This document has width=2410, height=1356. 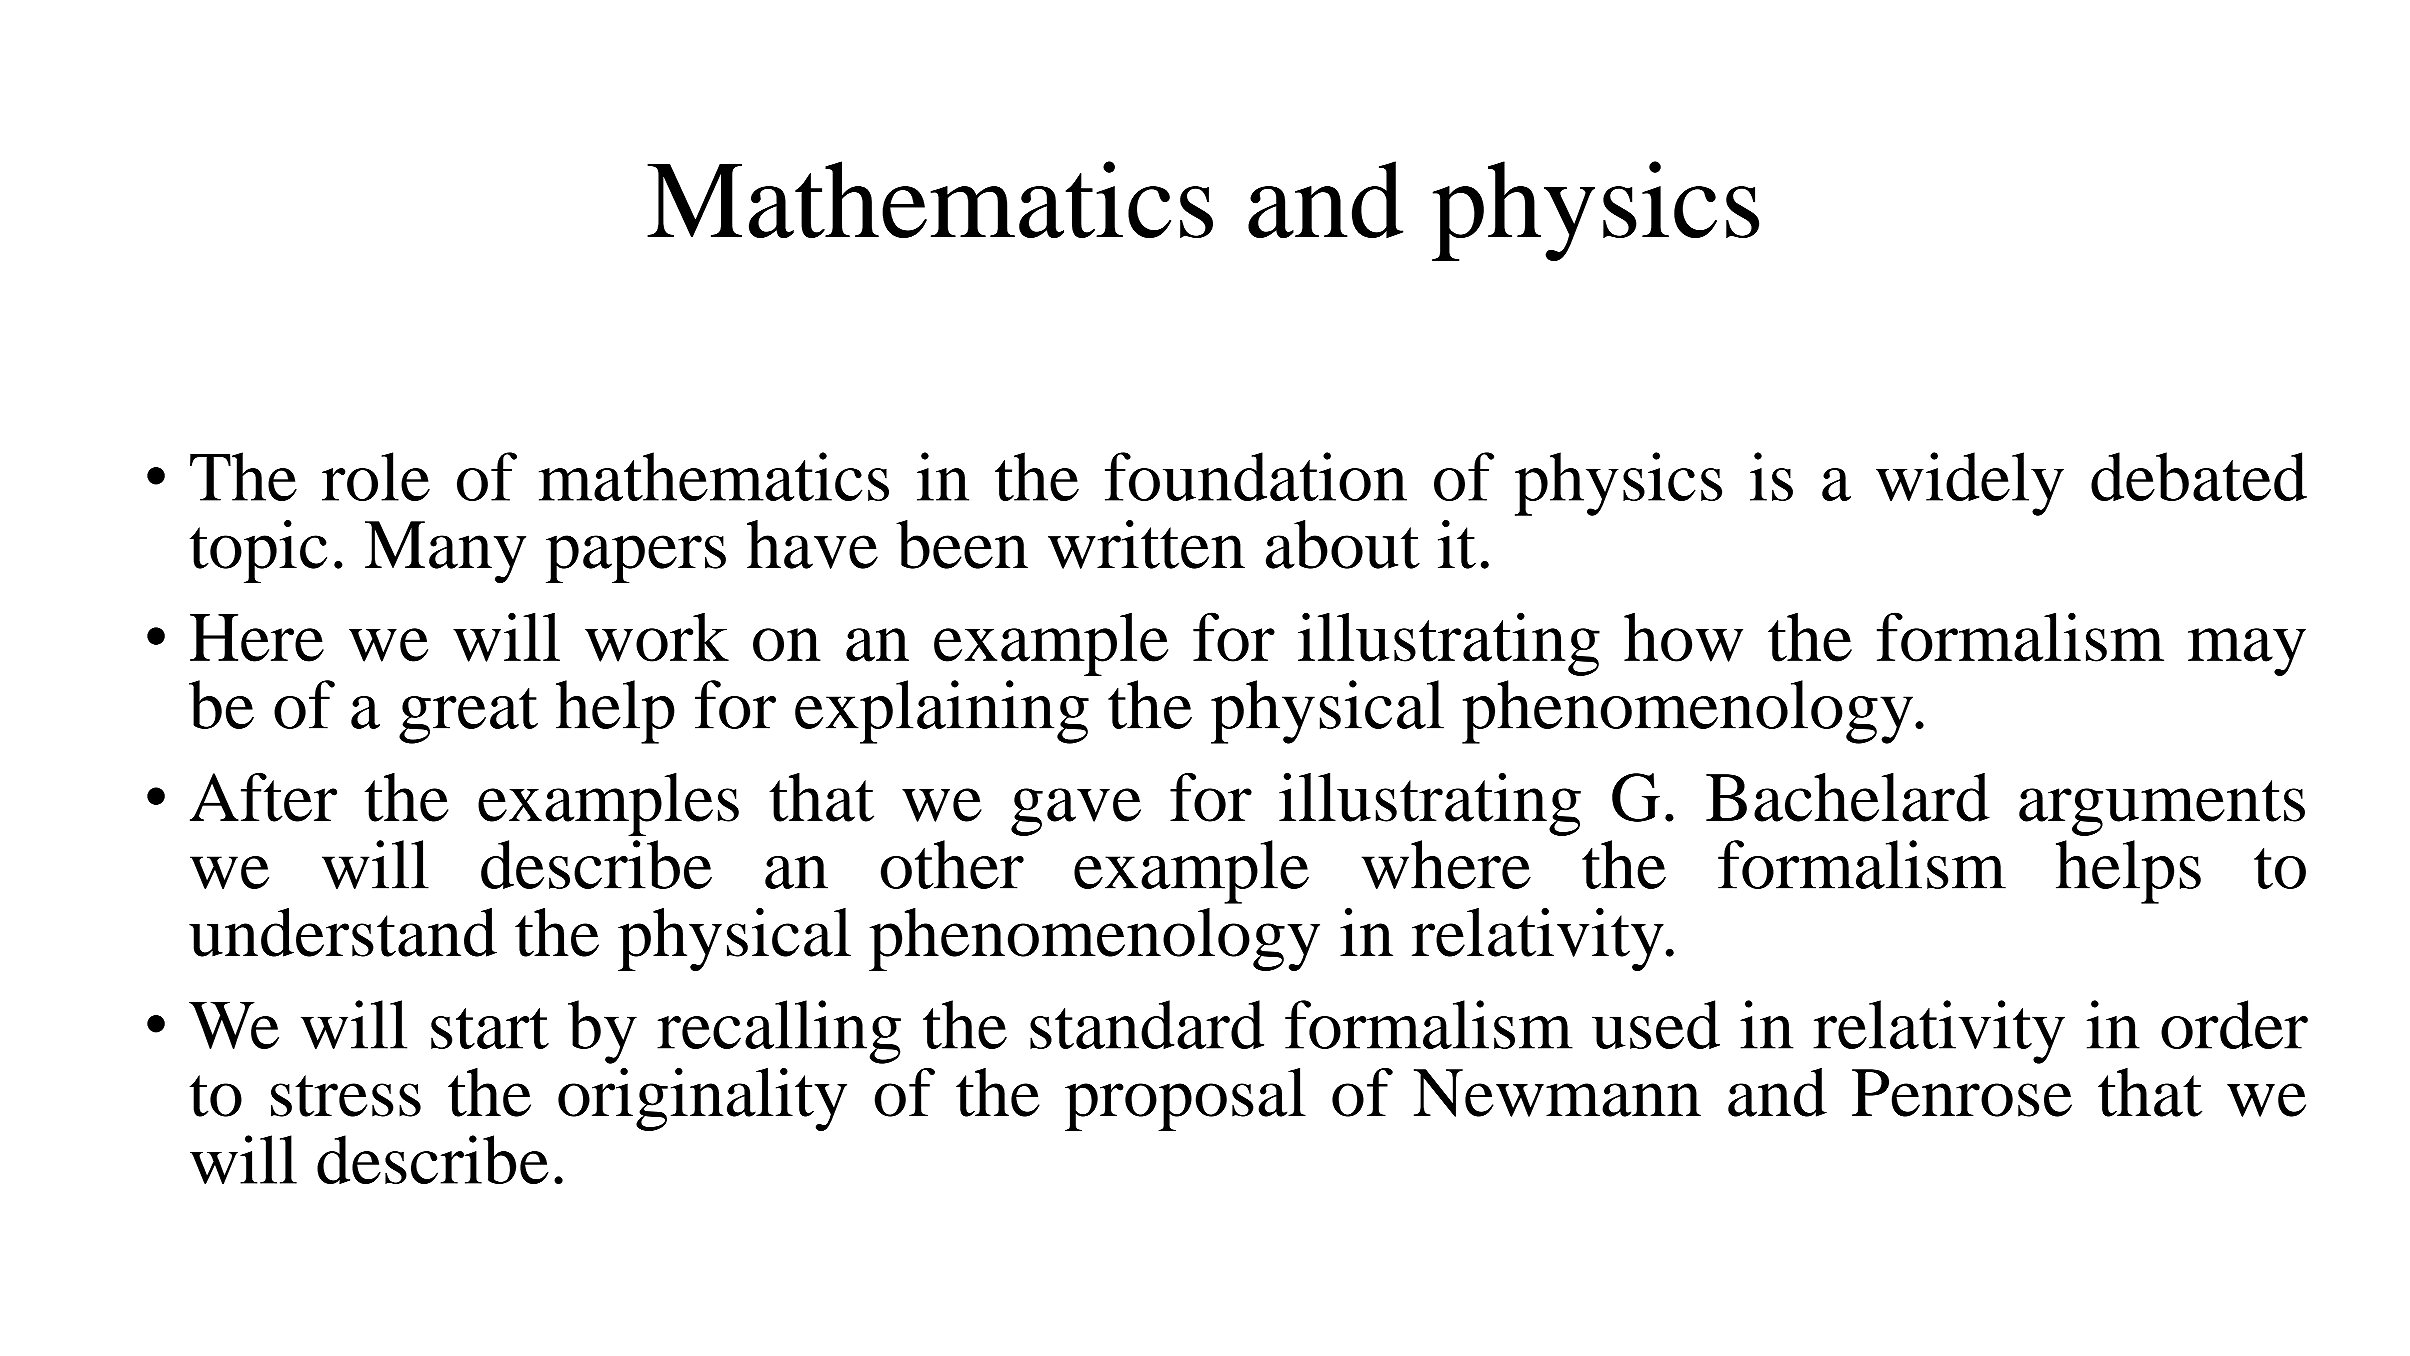 What do you see at coordinates (263, 797) in the document?
I see `After` at bounding box center [263, 797].
